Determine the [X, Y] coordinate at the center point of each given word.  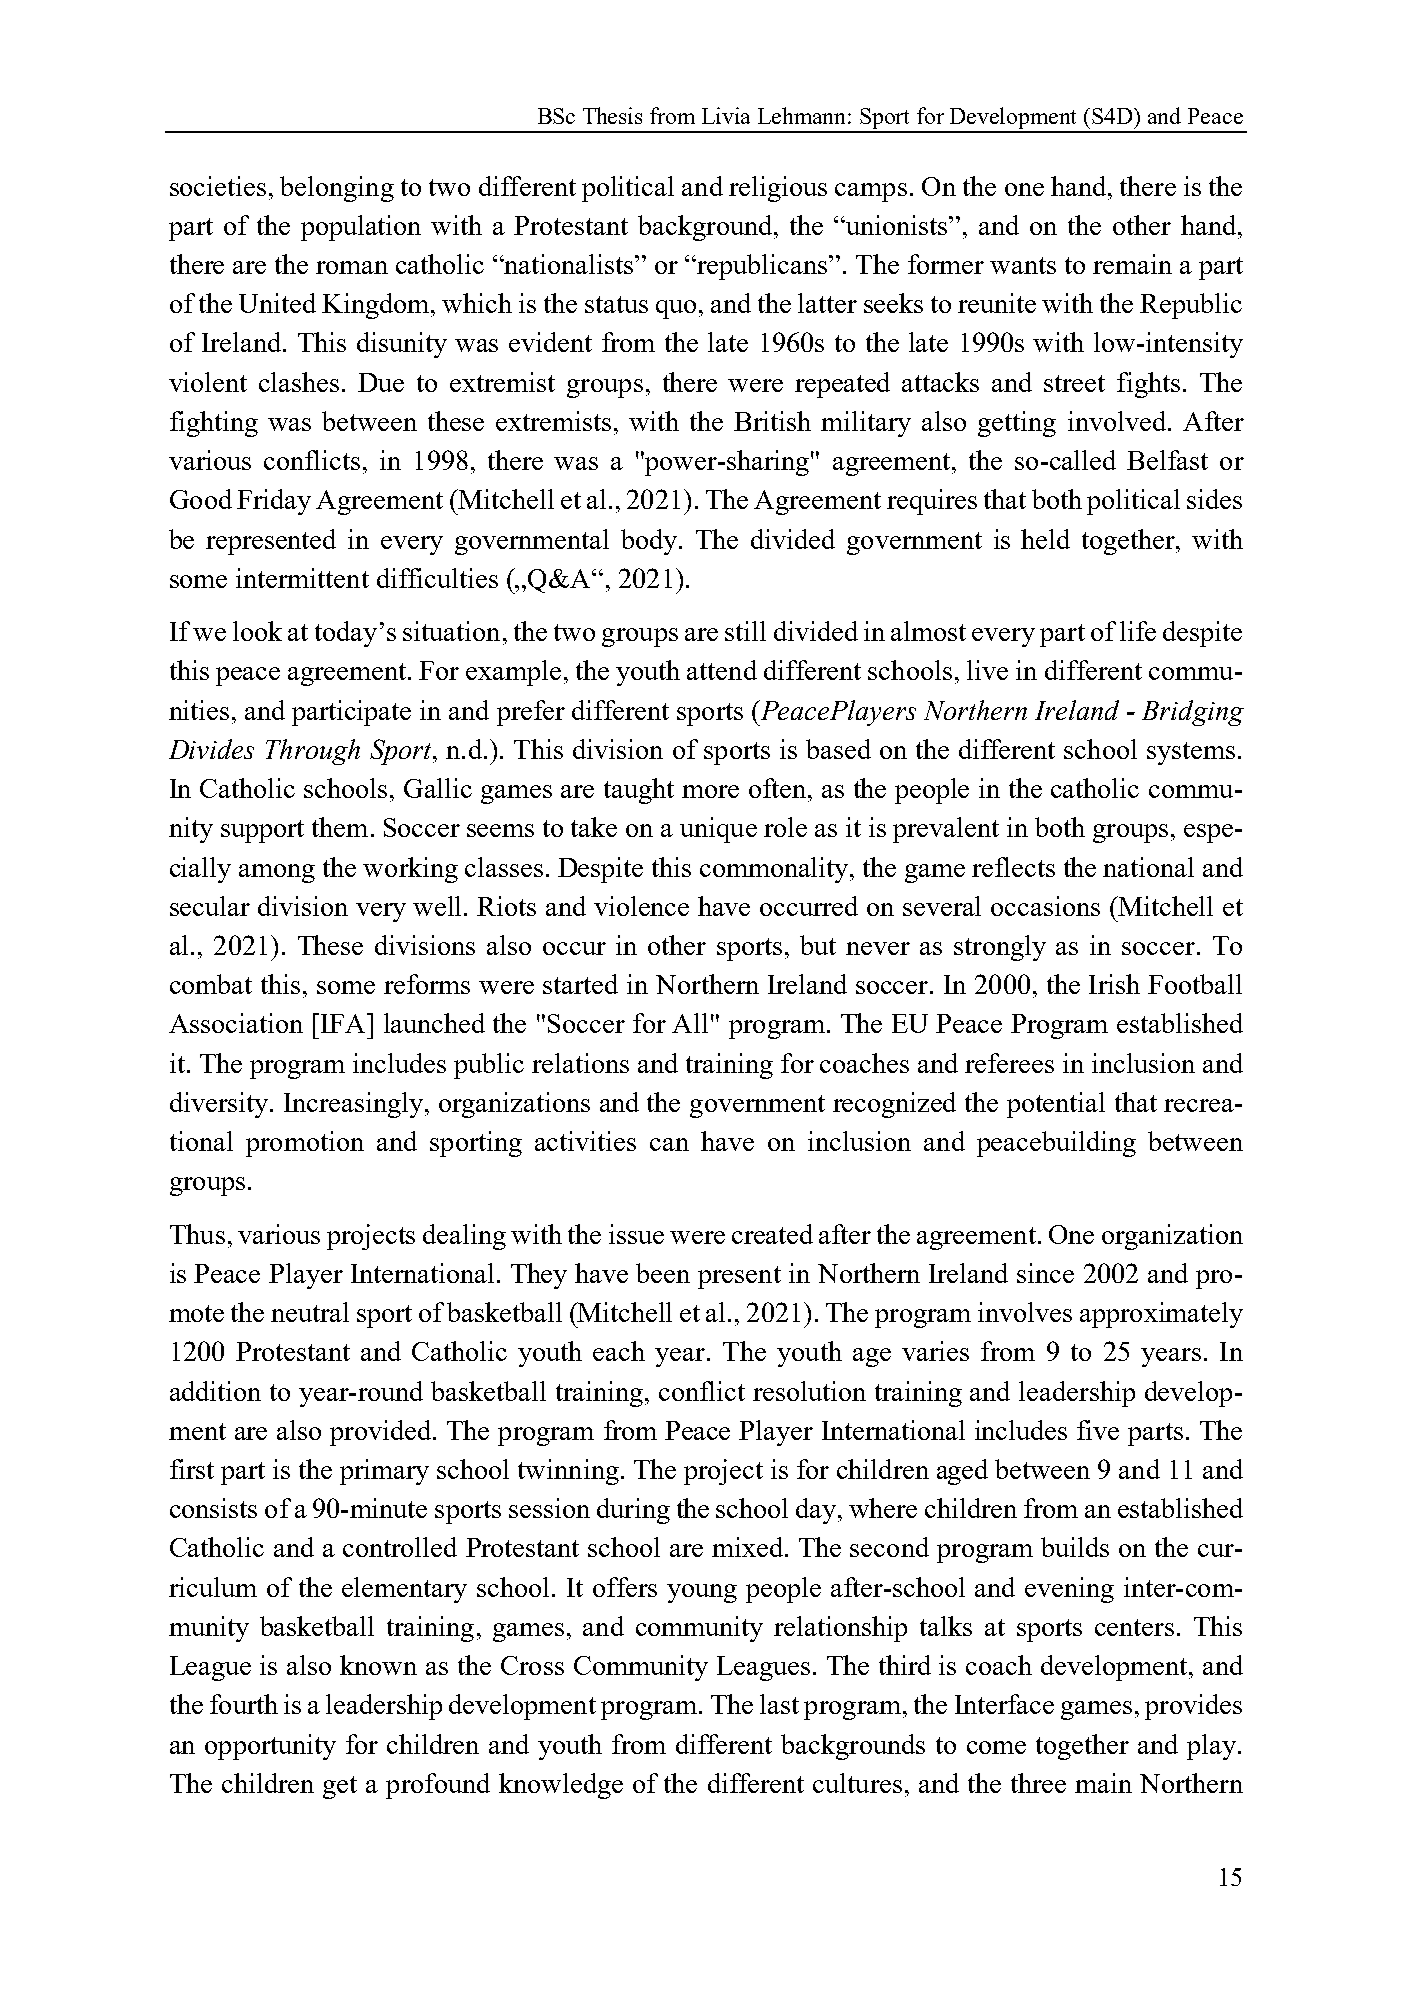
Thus [197, 1234]
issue [636, 1234]
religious [778, 189]
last [779, 1704]
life [1138, 631]
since [1045, 1273]
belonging [337, 189]
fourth [244, 1704]
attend [722, 670]
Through [313, 752]
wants [1023, 265]
